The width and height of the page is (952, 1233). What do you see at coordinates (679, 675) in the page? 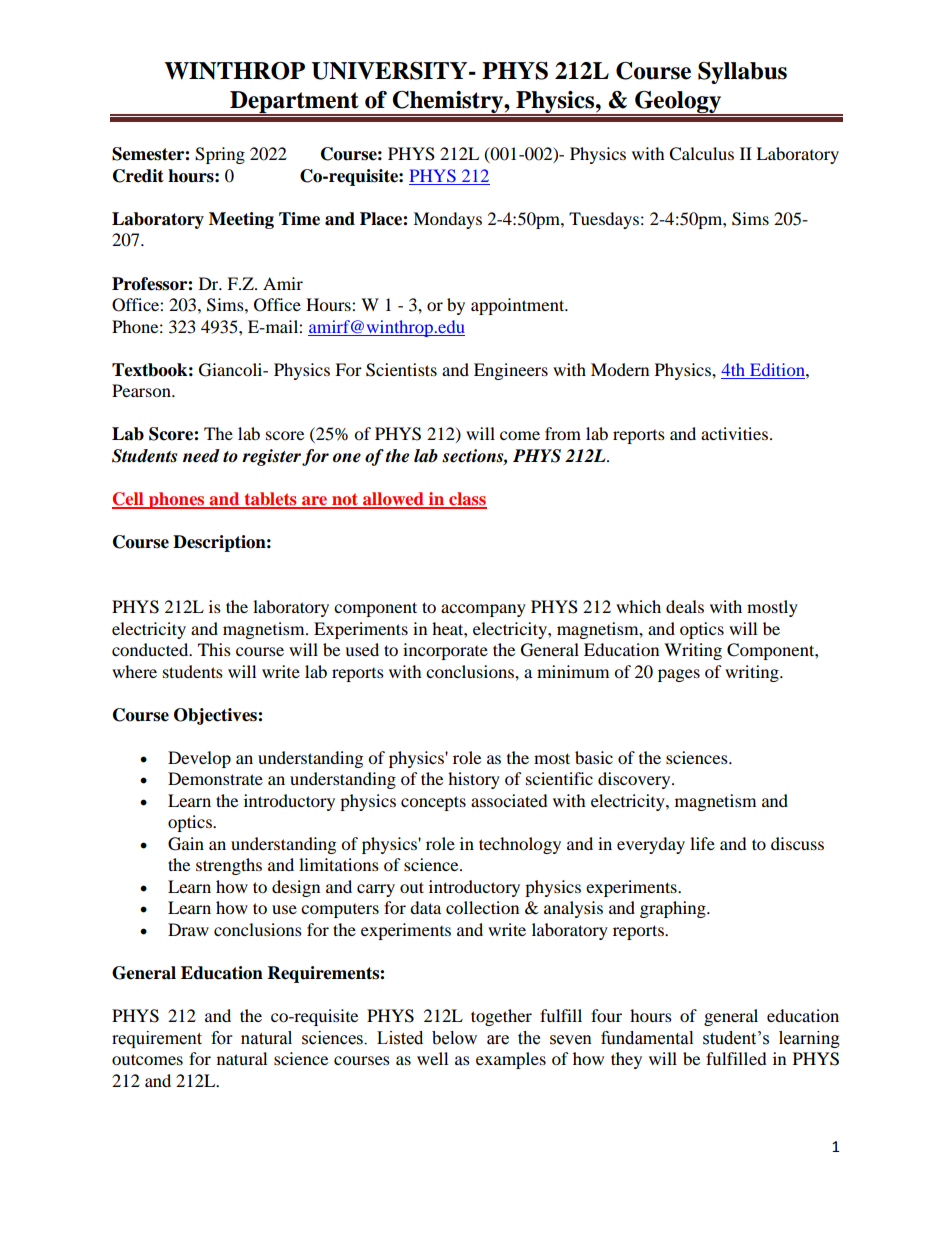
I see `pages` at bounding box center [679, 675].
